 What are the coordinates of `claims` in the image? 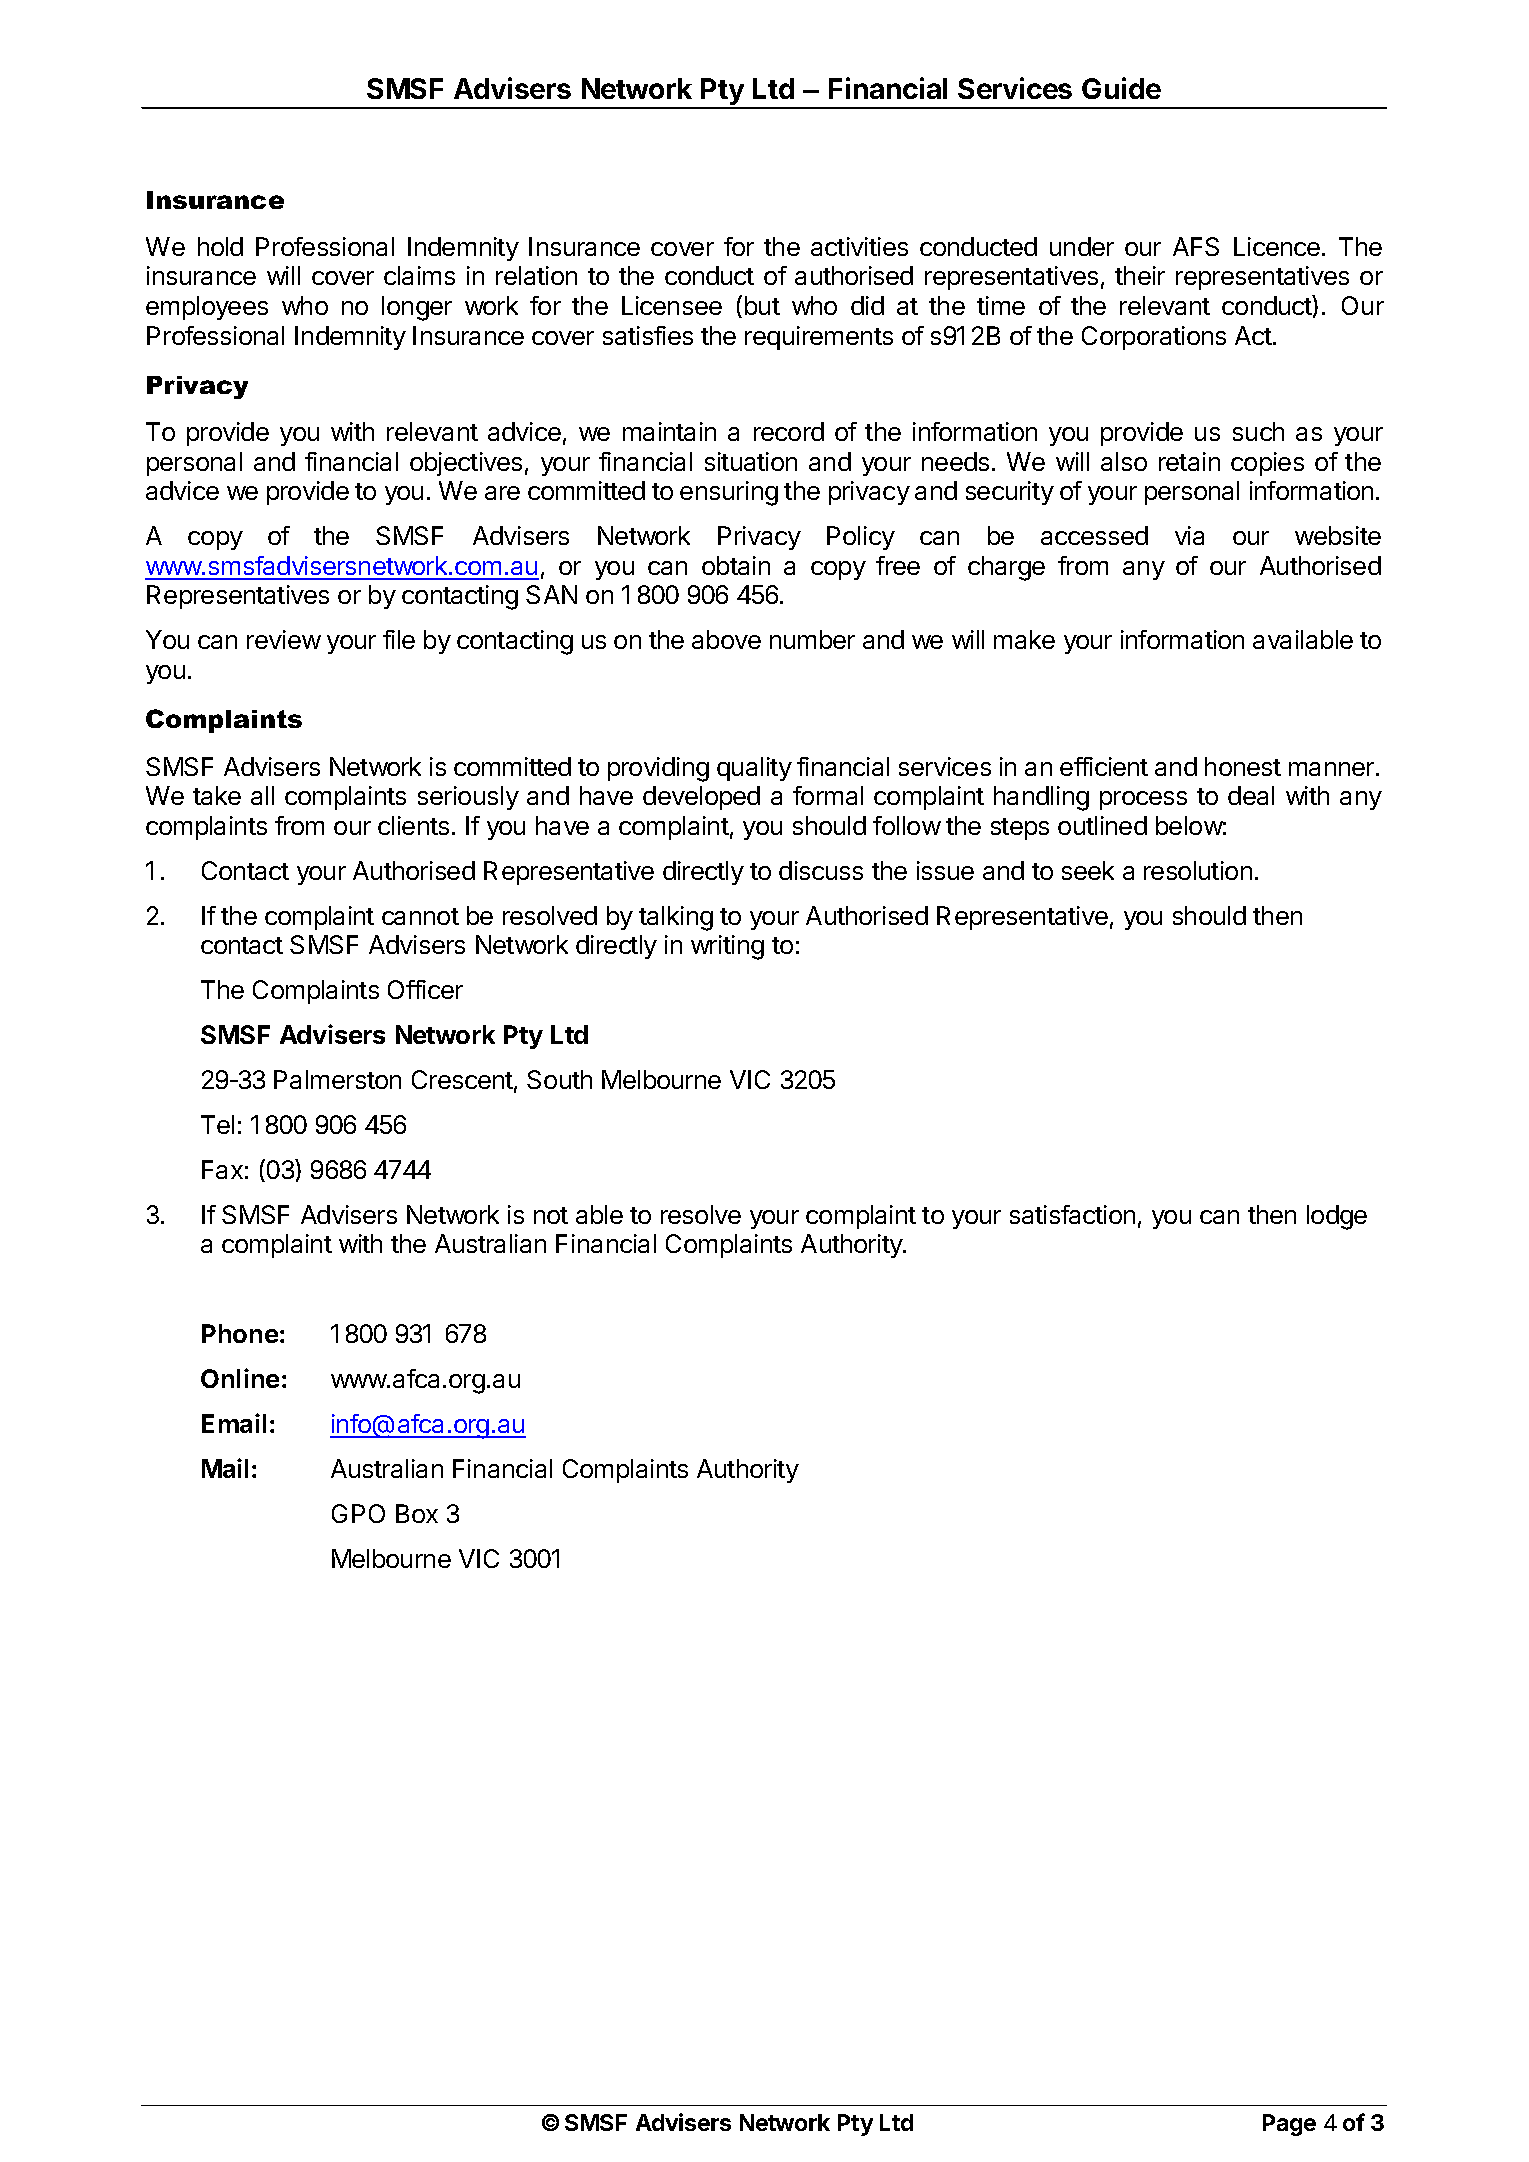 It's located at (419, 275).
